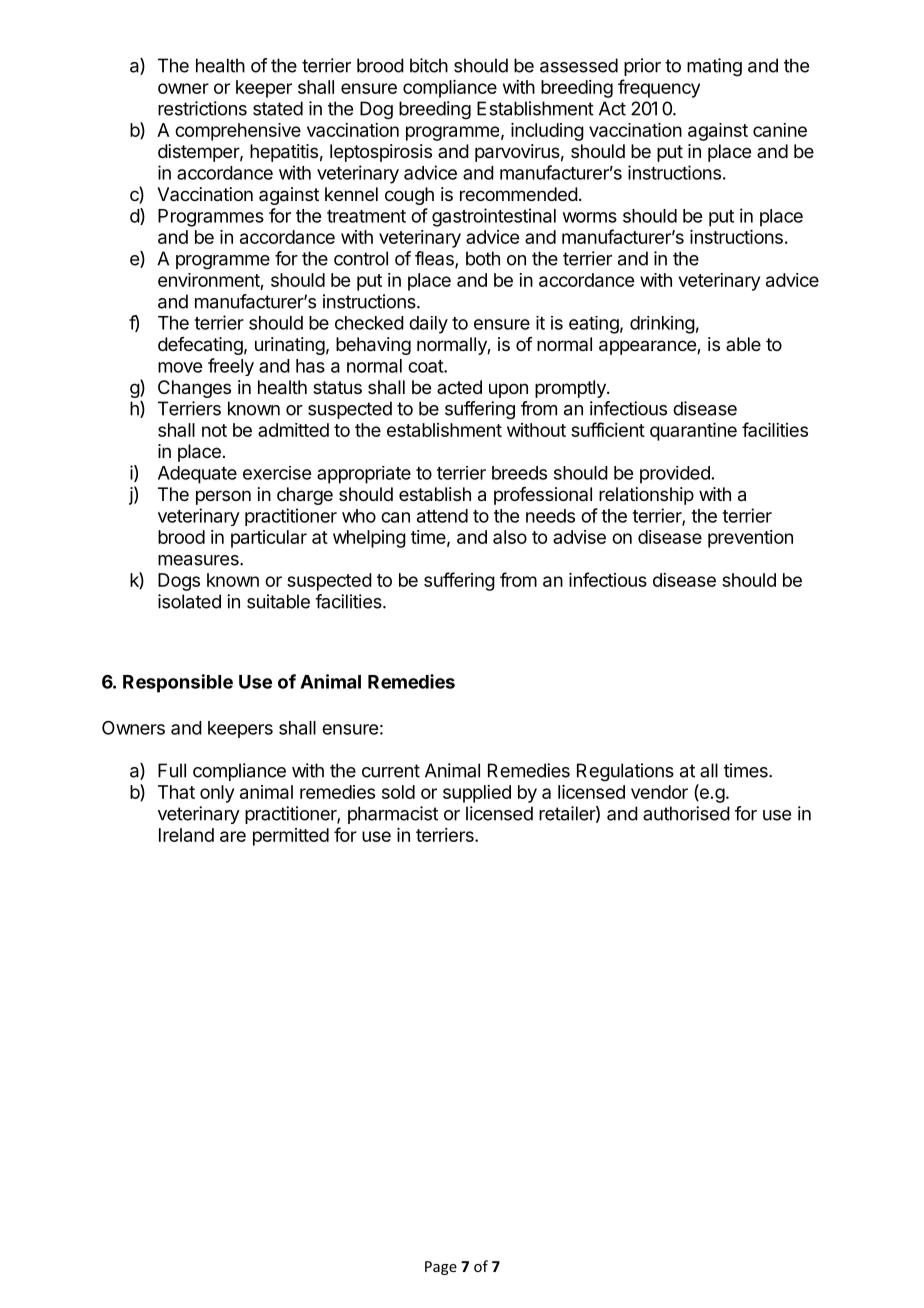 The image size is (924, 1308). What do you see at coordinates (441, 1268) in the document?
I see `Page` at bounding box center [441, 1268].
